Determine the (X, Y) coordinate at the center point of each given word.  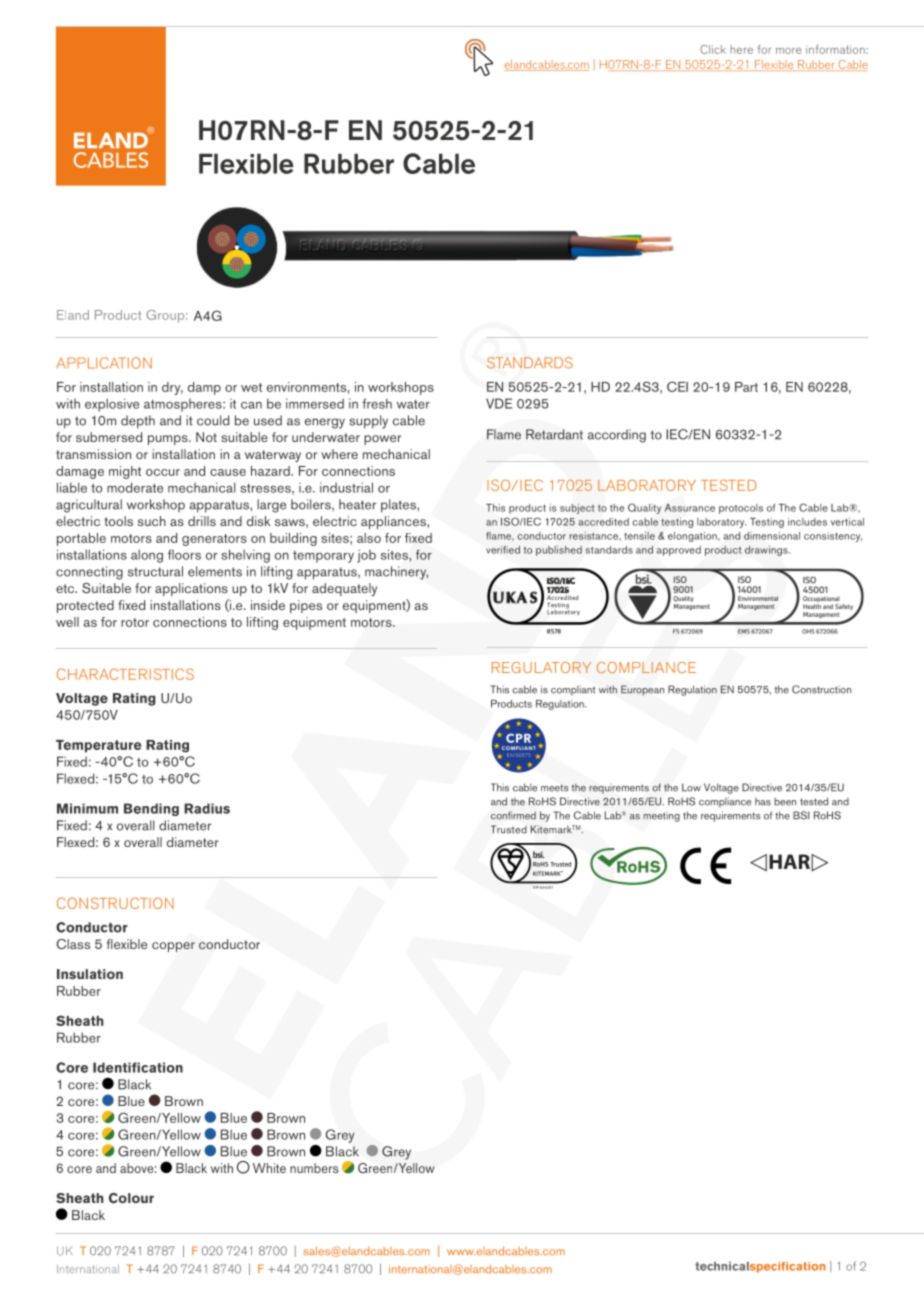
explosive (112, 405)
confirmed (513, 815)
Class (73, 944)
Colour (131, 1198)
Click (713, 49)
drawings (767, 551)
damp (204, 388)
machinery (396, 573)
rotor (135, 622)
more (789, 51)
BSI (801, 815)
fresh (377, 403)
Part (746, 387)
